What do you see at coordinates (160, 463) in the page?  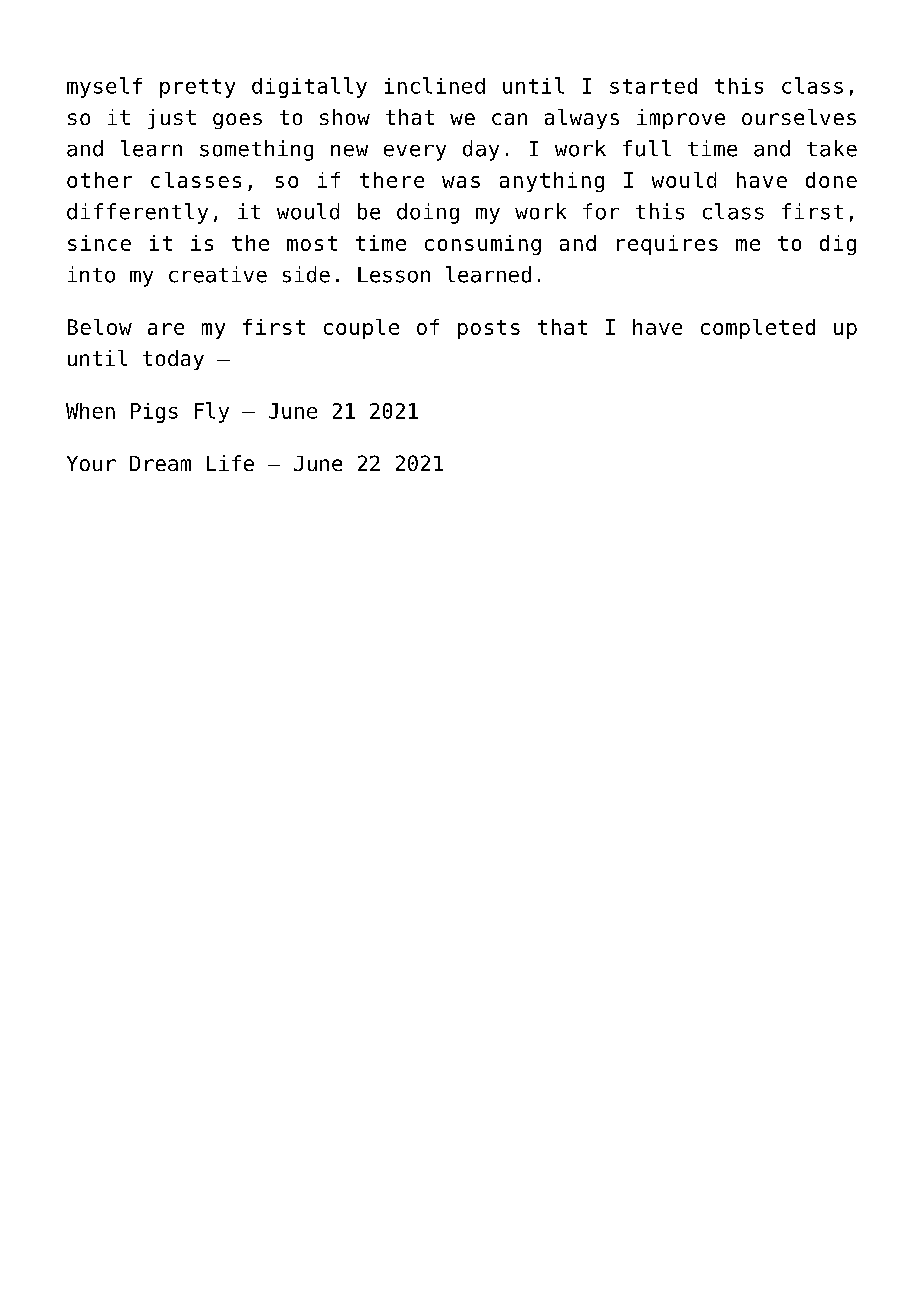 I see `Dream` at bounding box center [160, 463].
